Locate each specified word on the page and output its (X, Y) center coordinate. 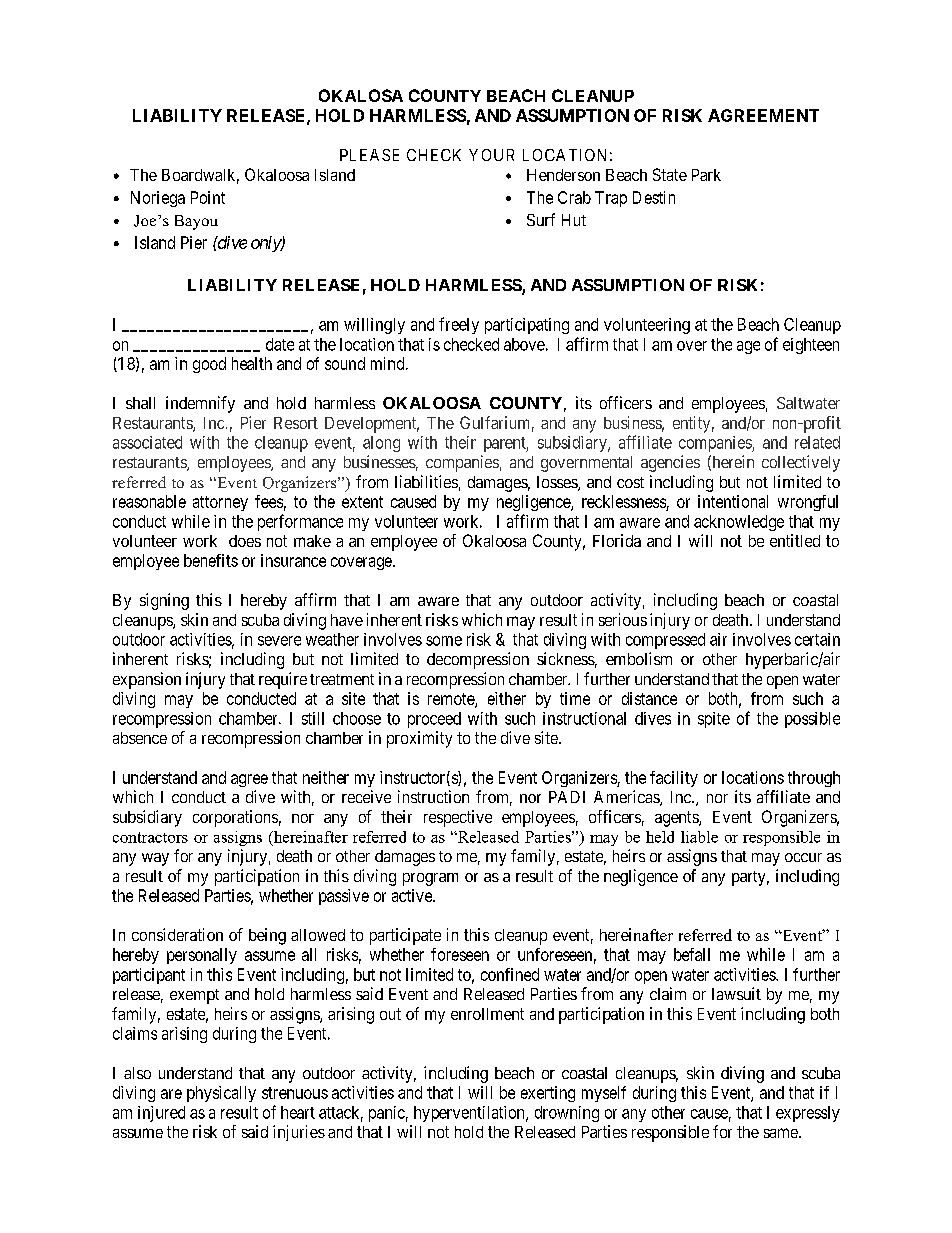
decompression (478, 660)
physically (221, 1094)
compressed (665, 641)
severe (279, 641)
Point (208, 197)
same (781, 1133)
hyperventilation (470, 1114)
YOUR (491, 155)
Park (706, 175)
